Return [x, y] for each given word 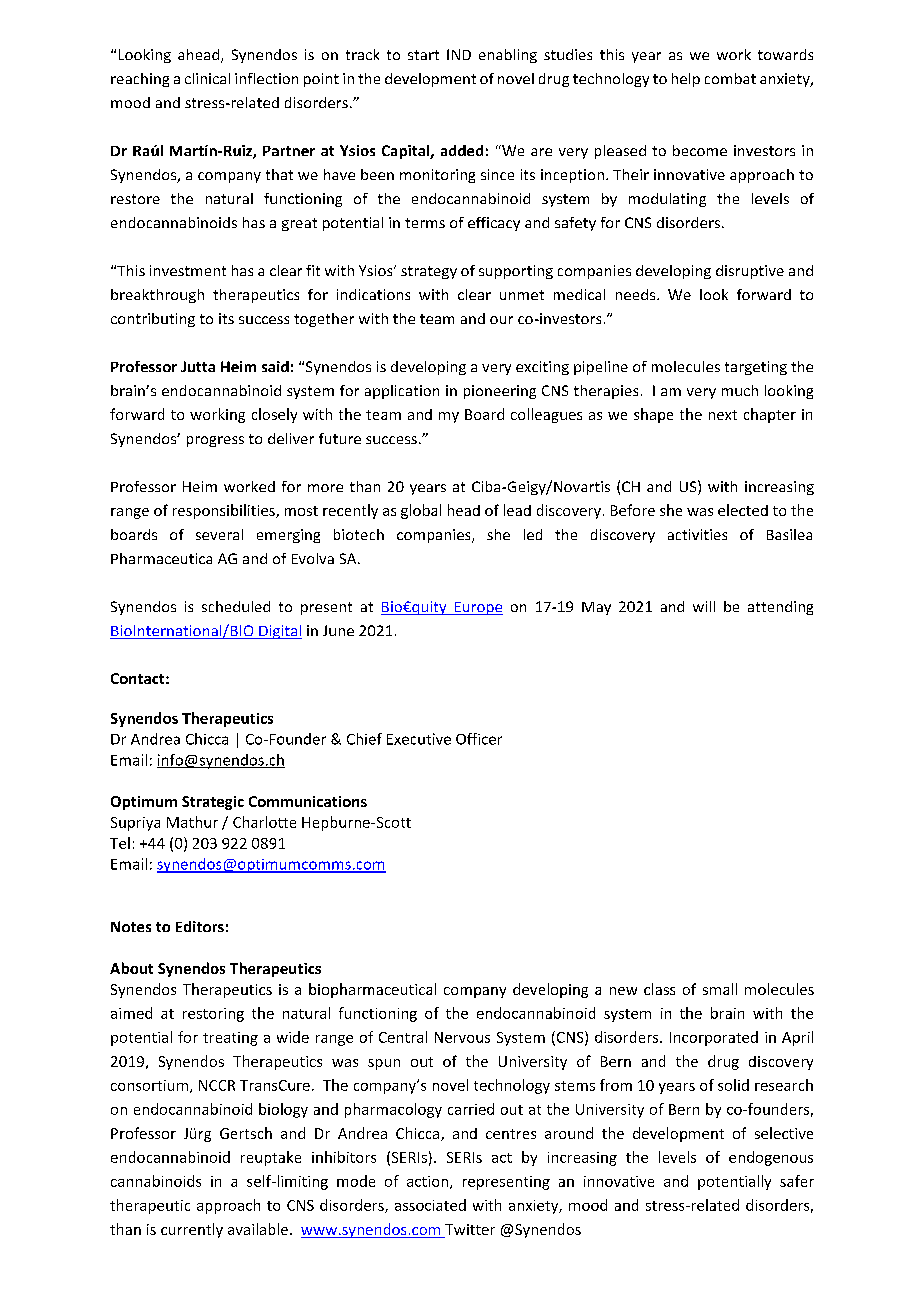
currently [192, 1230]
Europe [477, 608]
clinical [207, 78]
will [704, 606]
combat [730, 78]
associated [430, 1205]
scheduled [236, 606]
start [423, 55]
